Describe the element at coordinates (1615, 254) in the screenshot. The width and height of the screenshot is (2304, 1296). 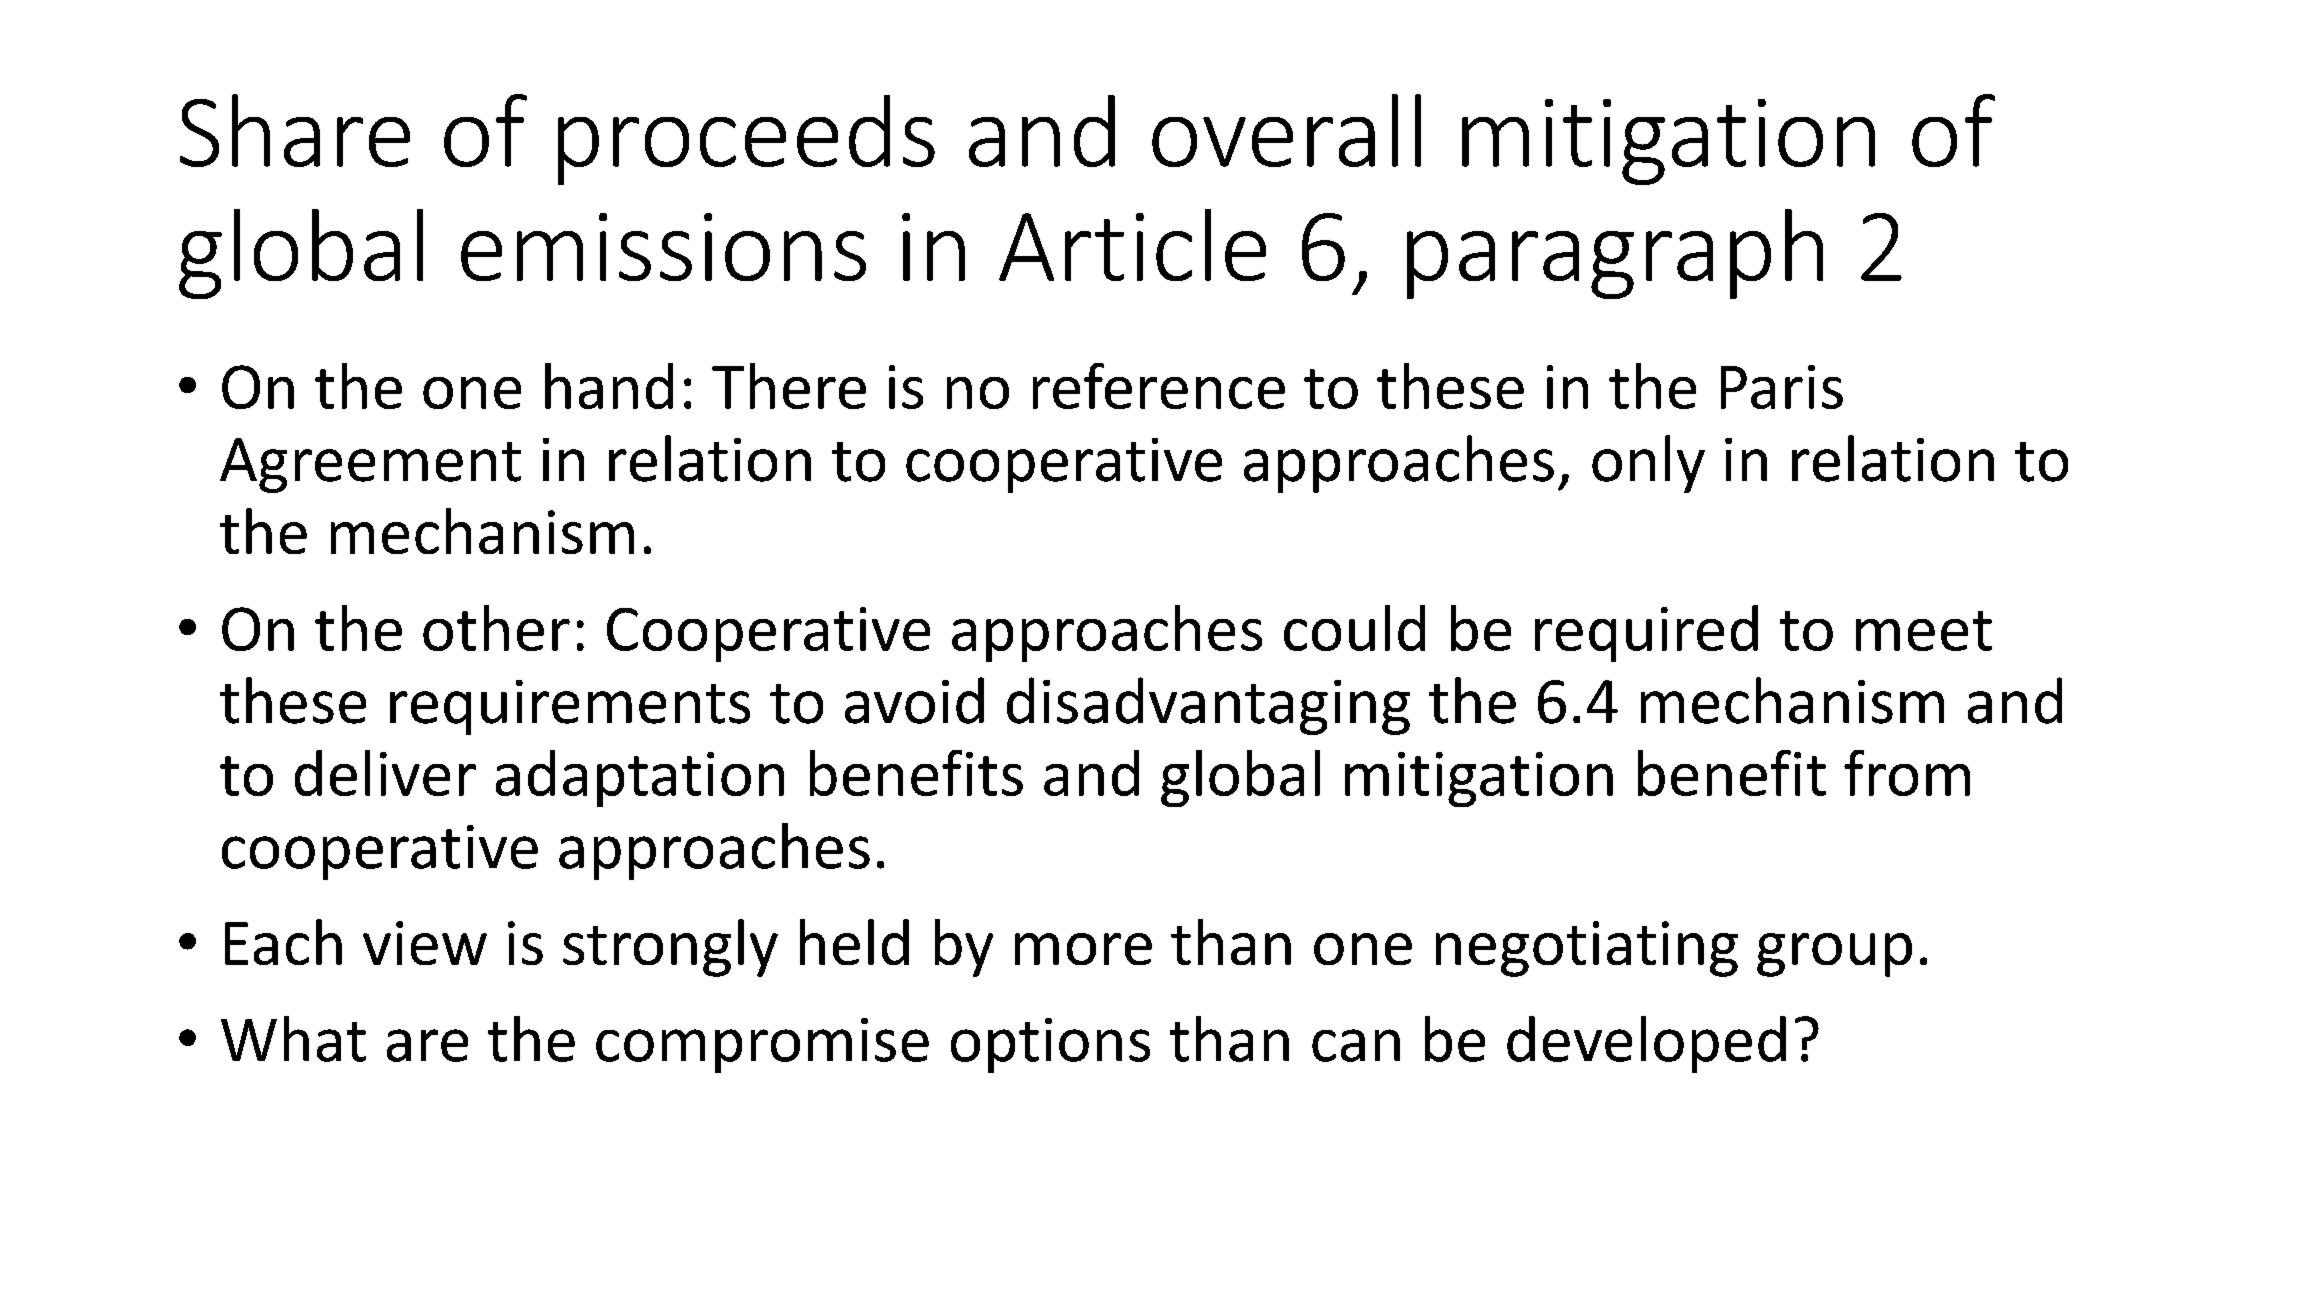
I see `paragraph` at that location.
